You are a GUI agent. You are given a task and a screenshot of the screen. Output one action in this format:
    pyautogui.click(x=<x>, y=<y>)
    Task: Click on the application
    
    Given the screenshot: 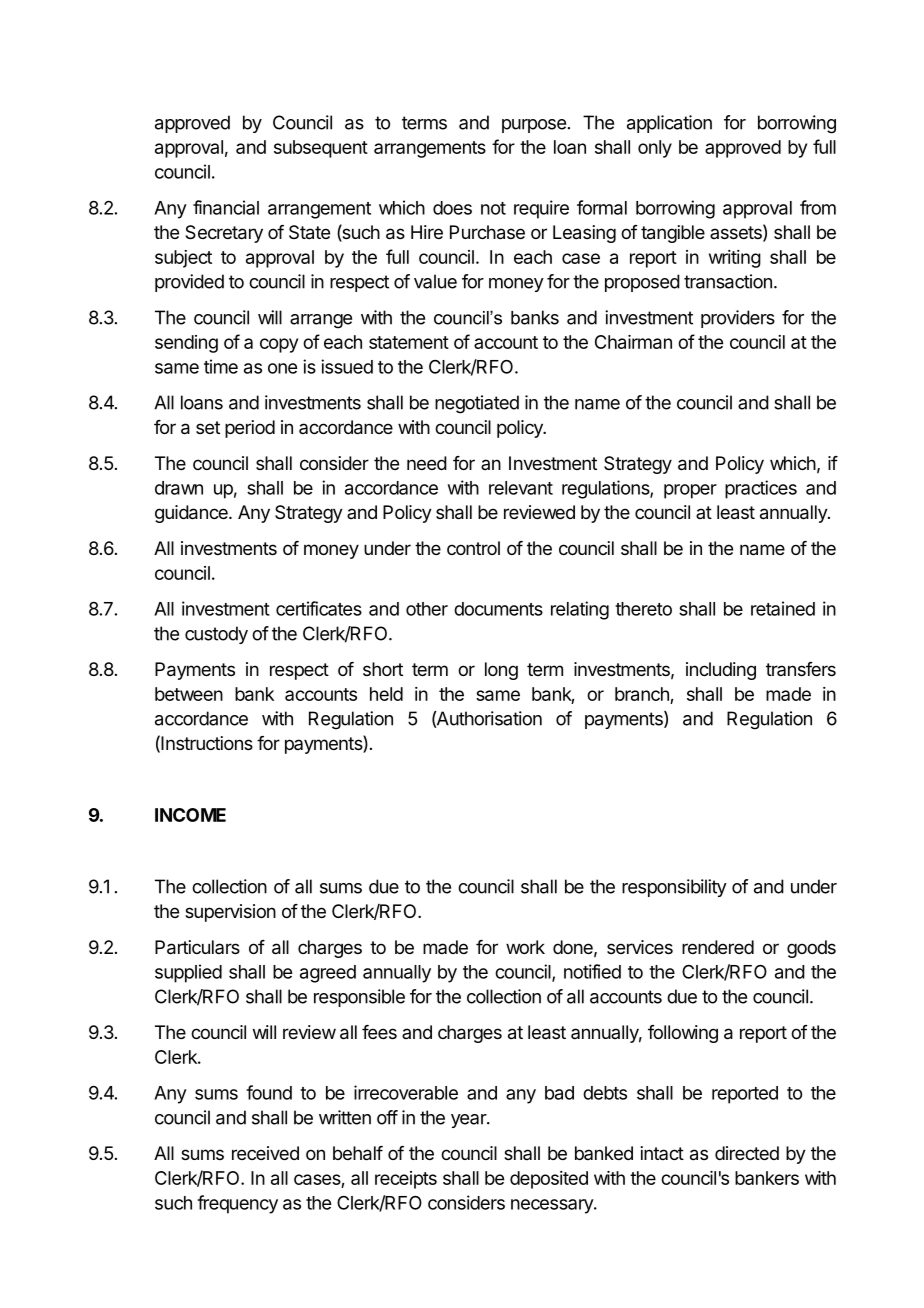 What is the action you would take?
    pyautogui.click(x=669, y=124)
